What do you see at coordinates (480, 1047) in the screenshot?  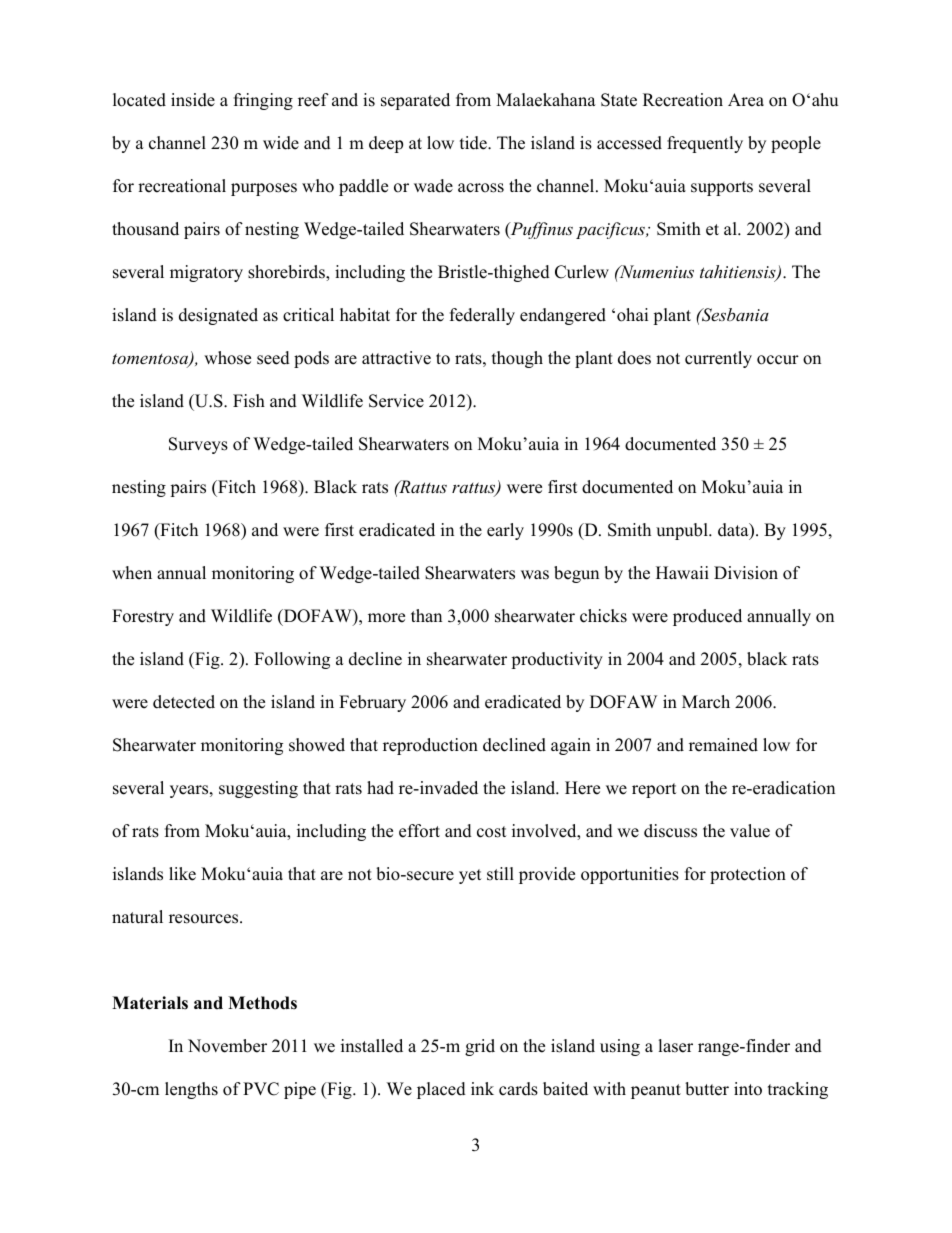 I see `grid` at bounding box center [480, 1047].
